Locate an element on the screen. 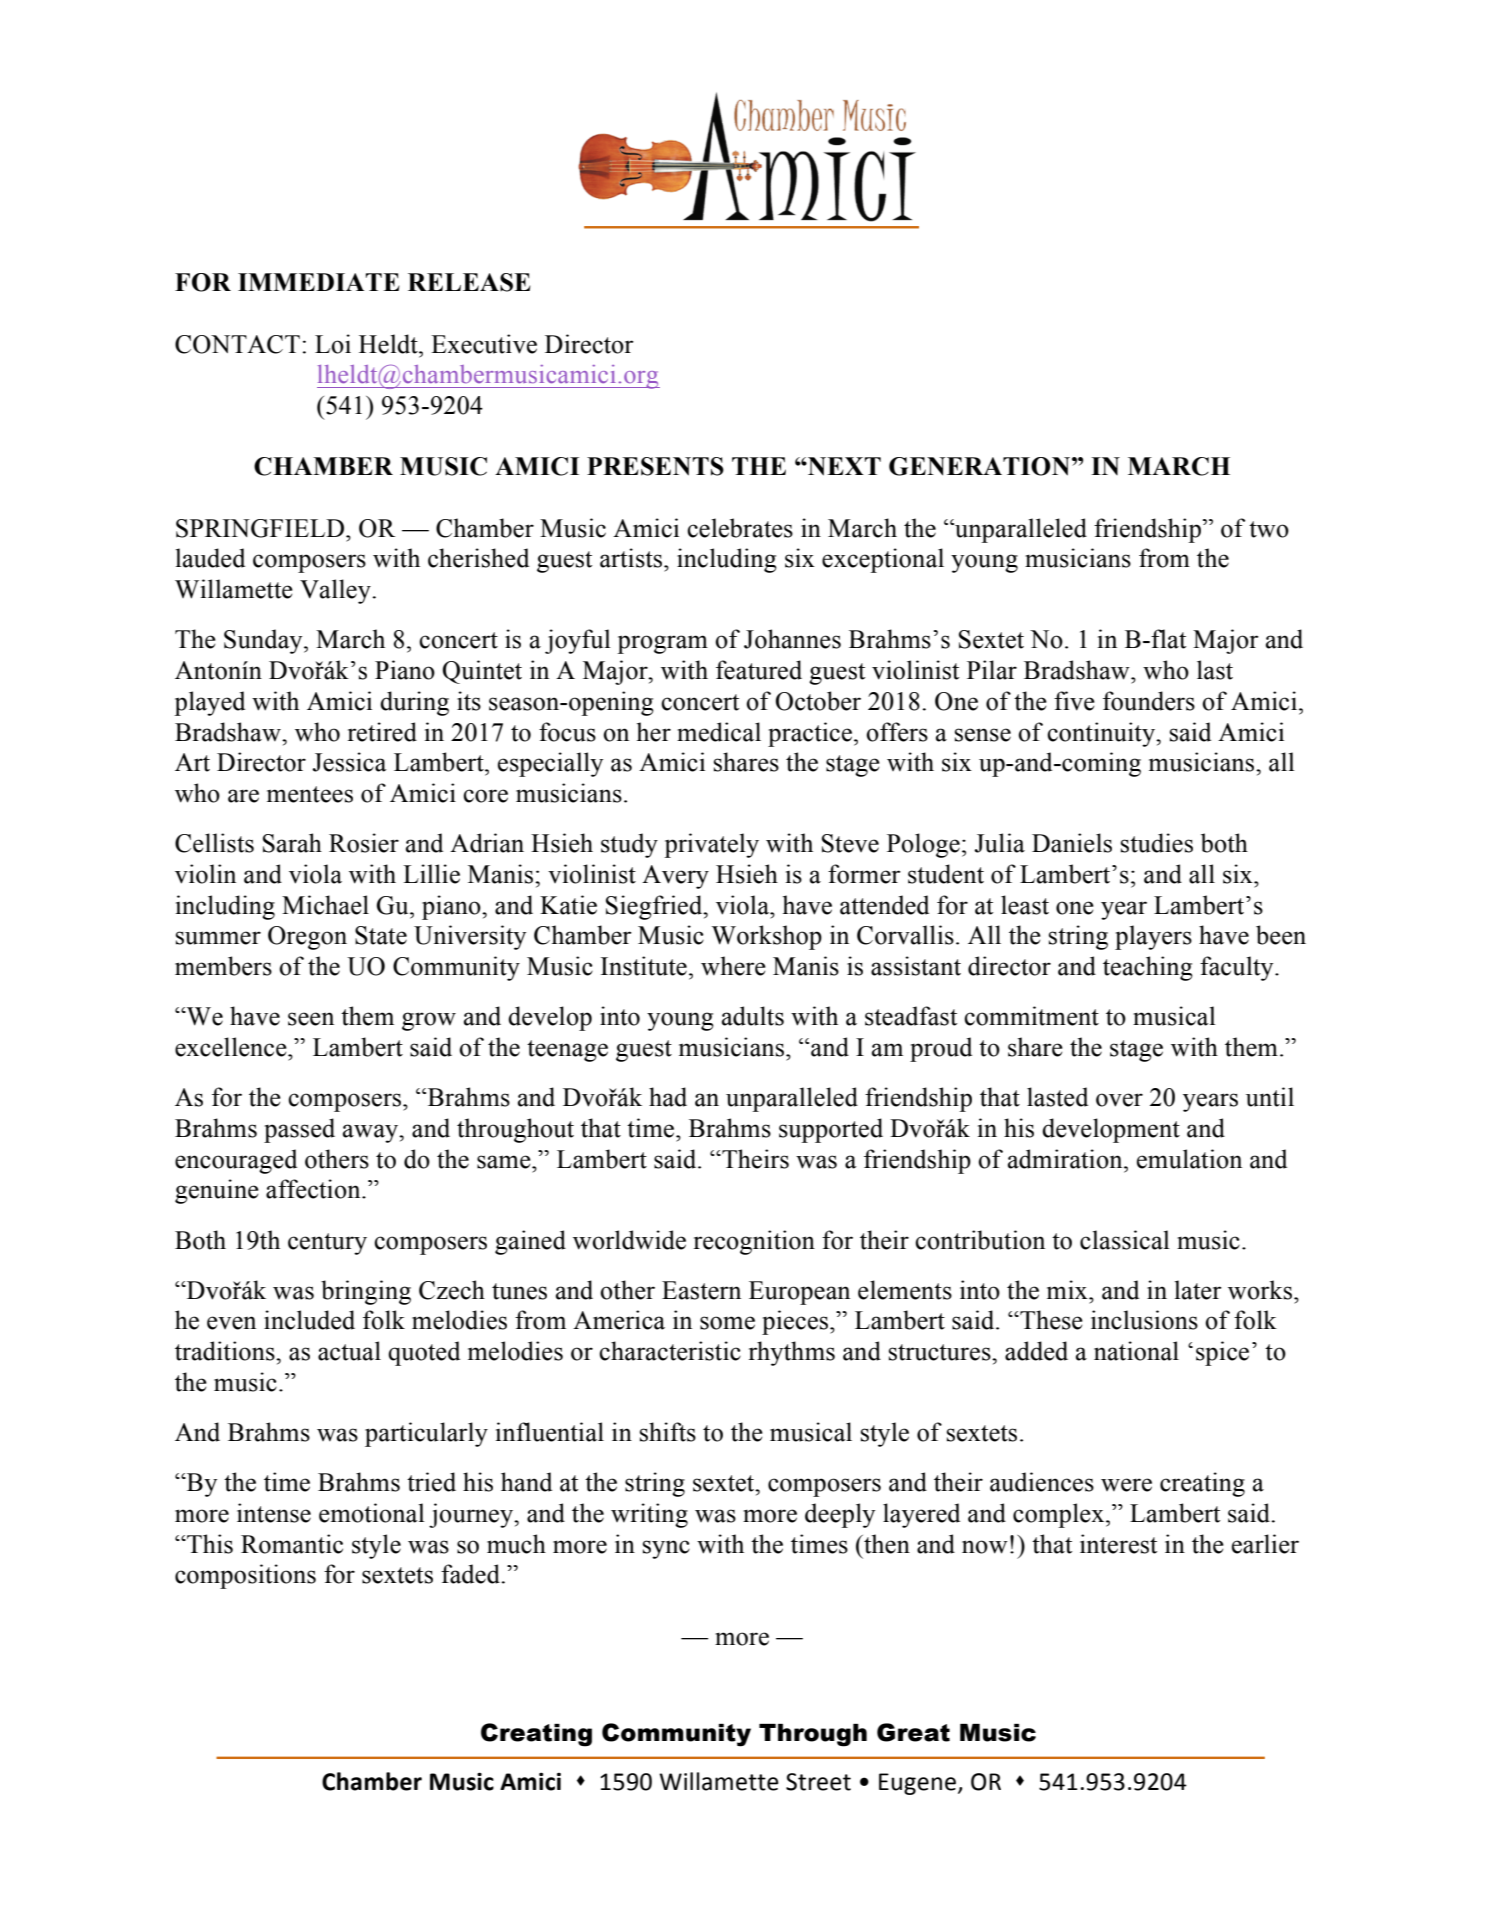  Loi is located at coordinates (333, 344).
